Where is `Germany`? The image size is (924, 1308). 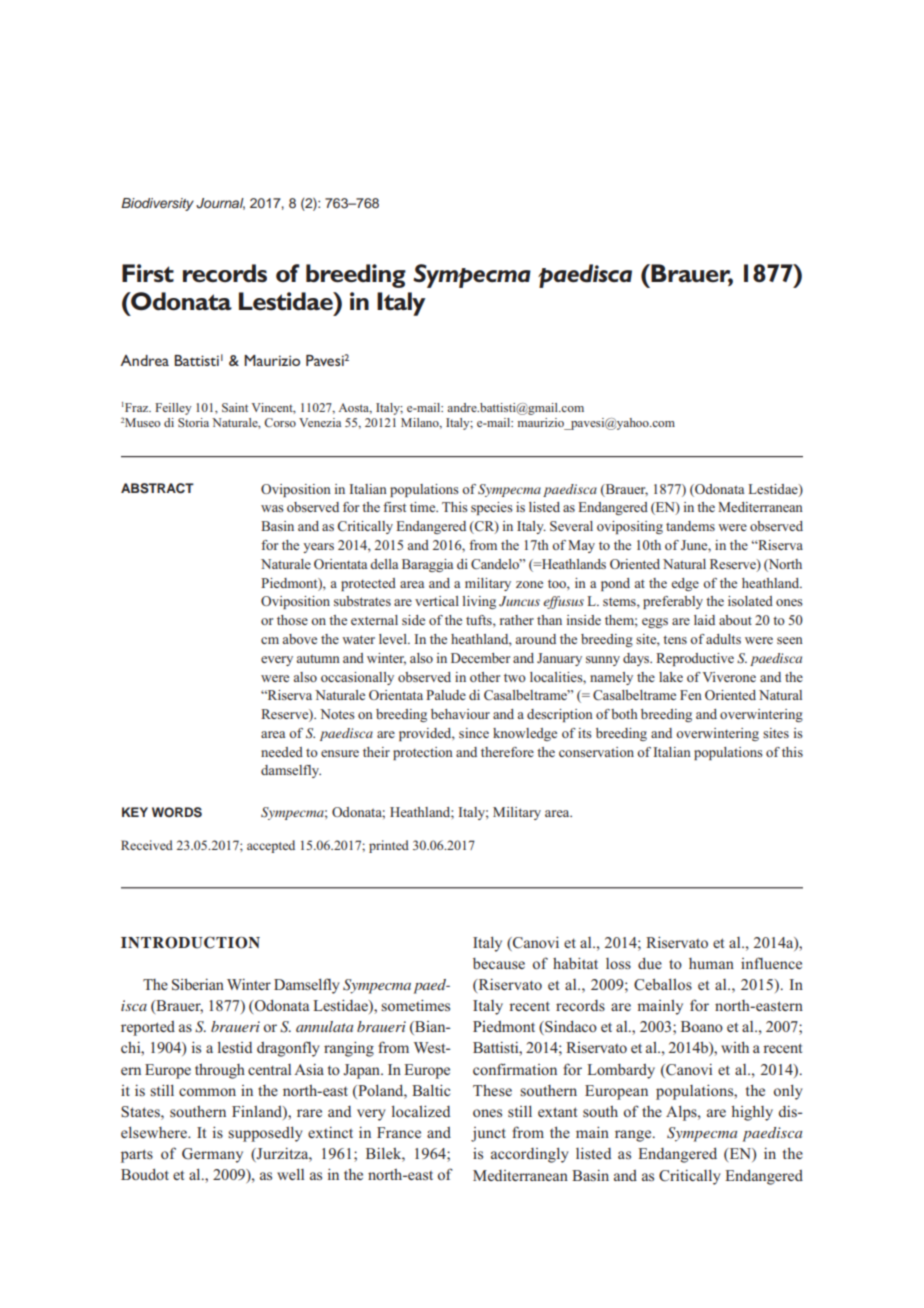
Germany is located at coordinates (212, 1155).
